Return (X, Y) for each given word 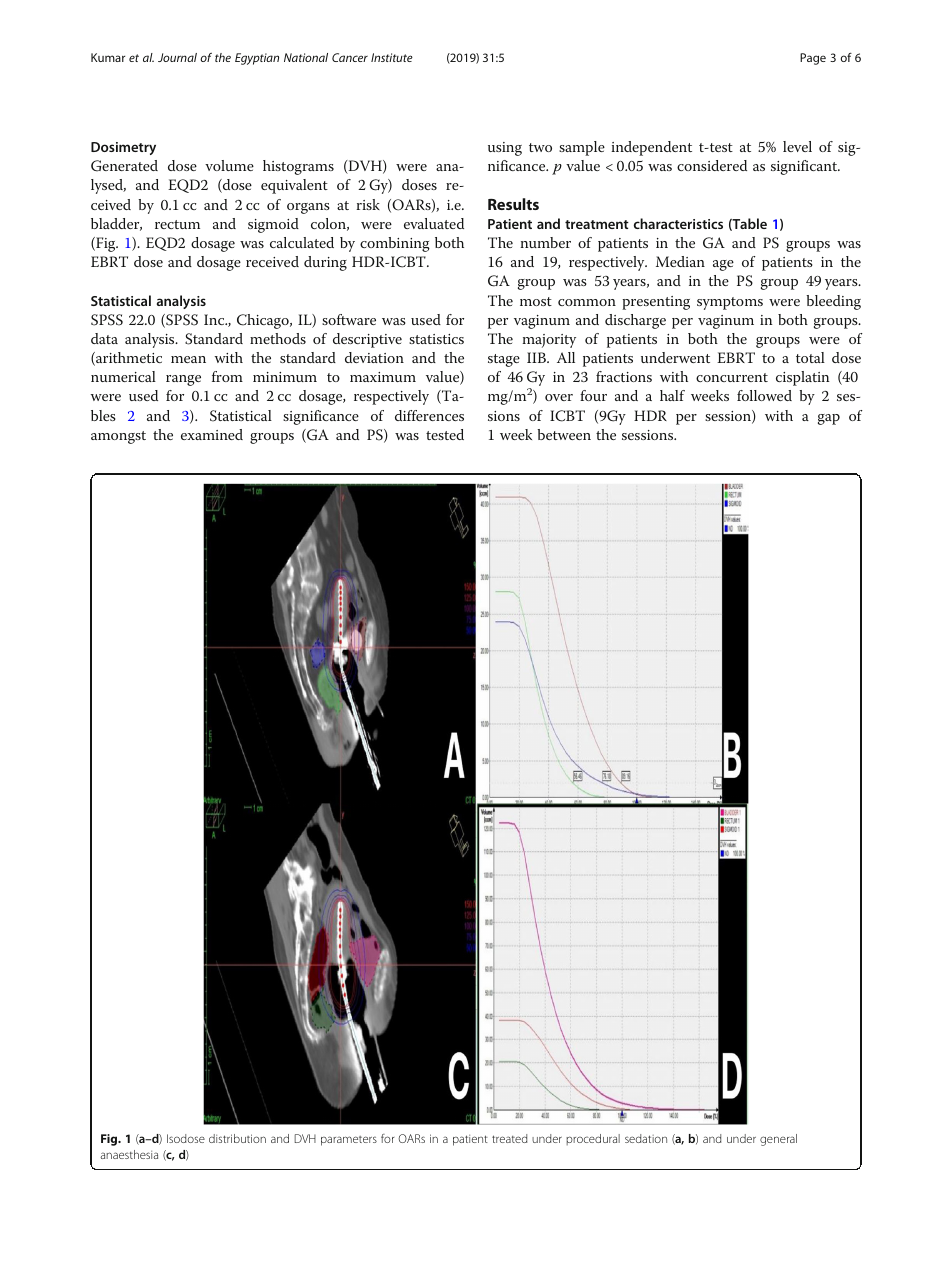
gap (829, 419)
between (564, 434)
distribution (237, 1138)
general (778, 1140)
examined (212, 434)
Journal (177, 57)
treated (510, 1138)
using (505, 149)
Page (813, 59)
